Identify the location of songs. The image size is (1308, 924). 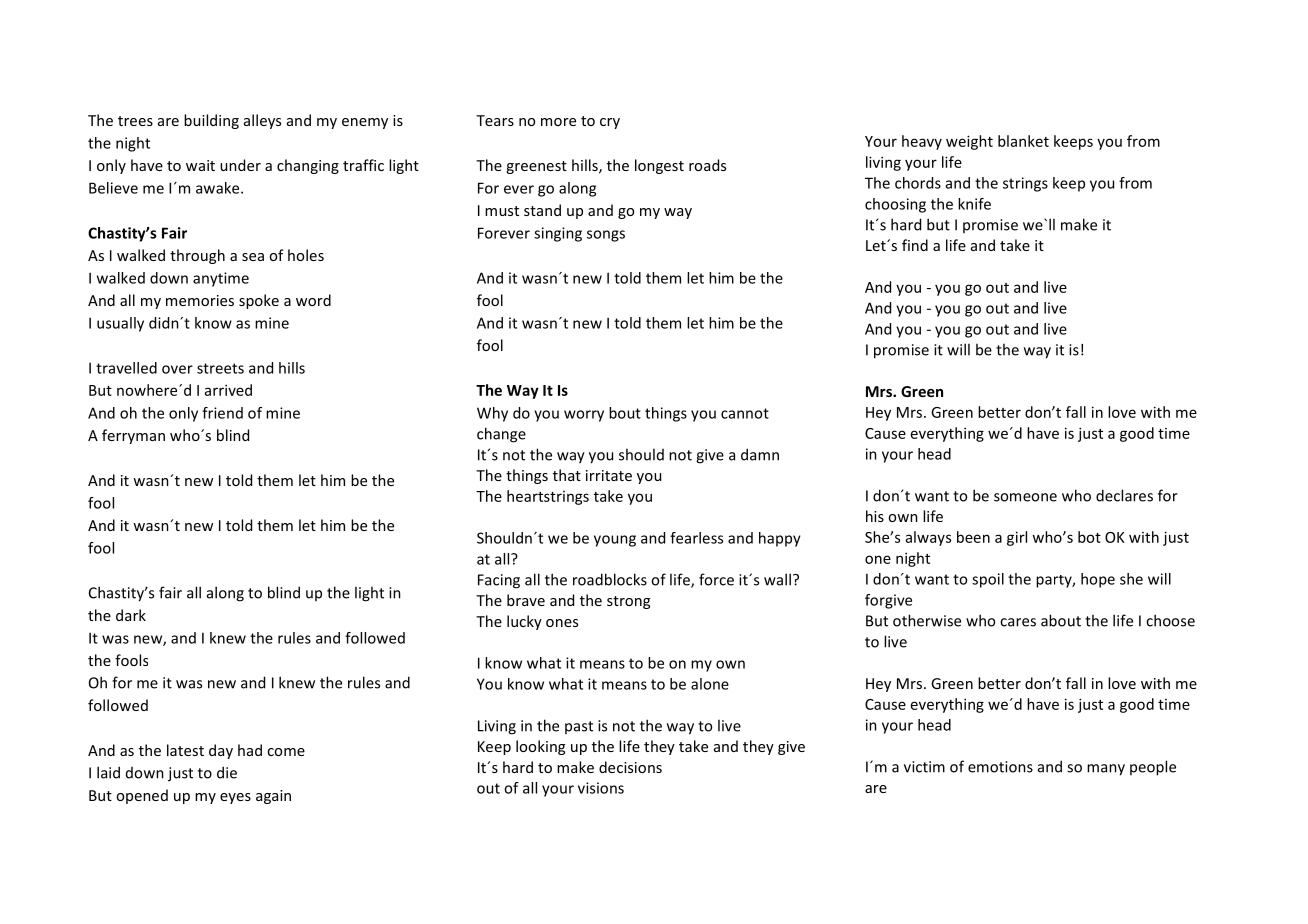
(606, 236).
